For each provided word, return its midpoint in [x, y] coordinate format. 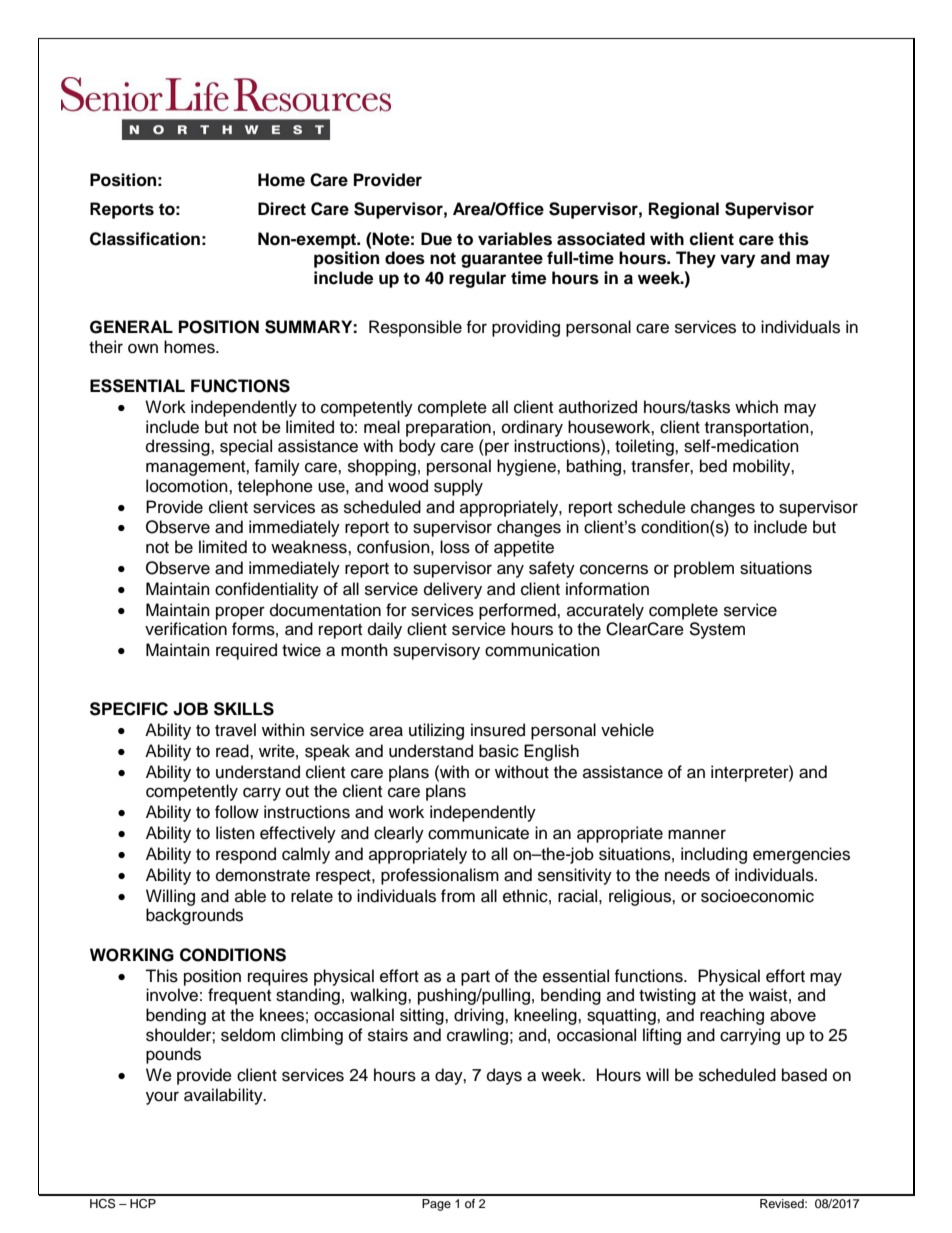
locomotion [188, 486]
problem [704, 569]
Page [436, 1205]
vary [737, 261]
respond [246, 855]
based [804, 1075]
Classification [145, 239]
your [162, 1098]
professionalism [440, 876]
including [714, 855]
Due [436, 239]
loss [455, 547]
